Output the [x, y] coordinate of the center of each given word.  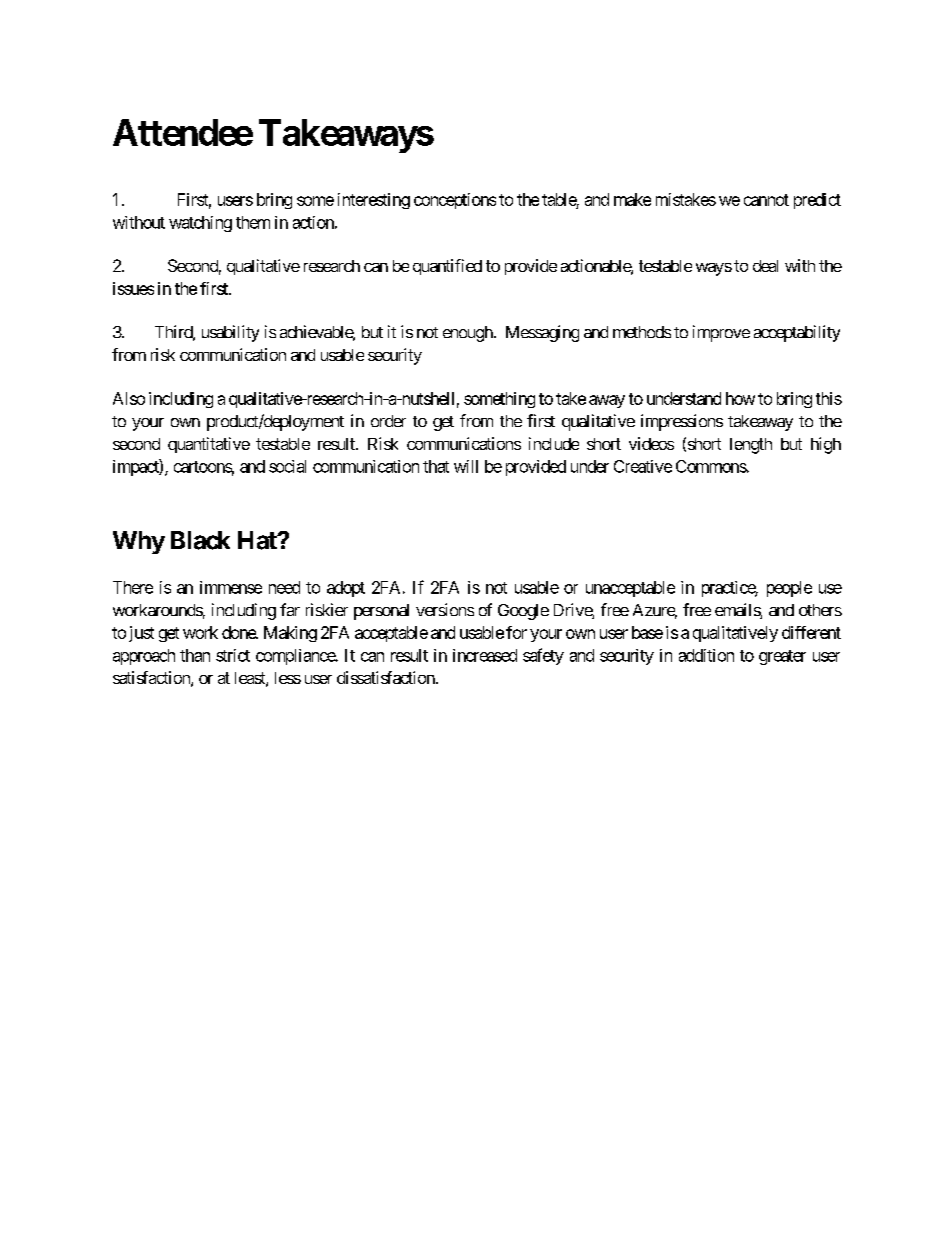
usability [230, 333]
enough [468, 334]
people [789, 589]
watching [200, 224]
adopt [346, 589]
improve [721, 333]
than [195, 655]
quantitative [209, 445]
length [751, 446]
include [554, 443]
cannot [766, 200]
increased [485, 655]
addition [706, 655]
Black [200, 540]
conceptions [455, 201]
